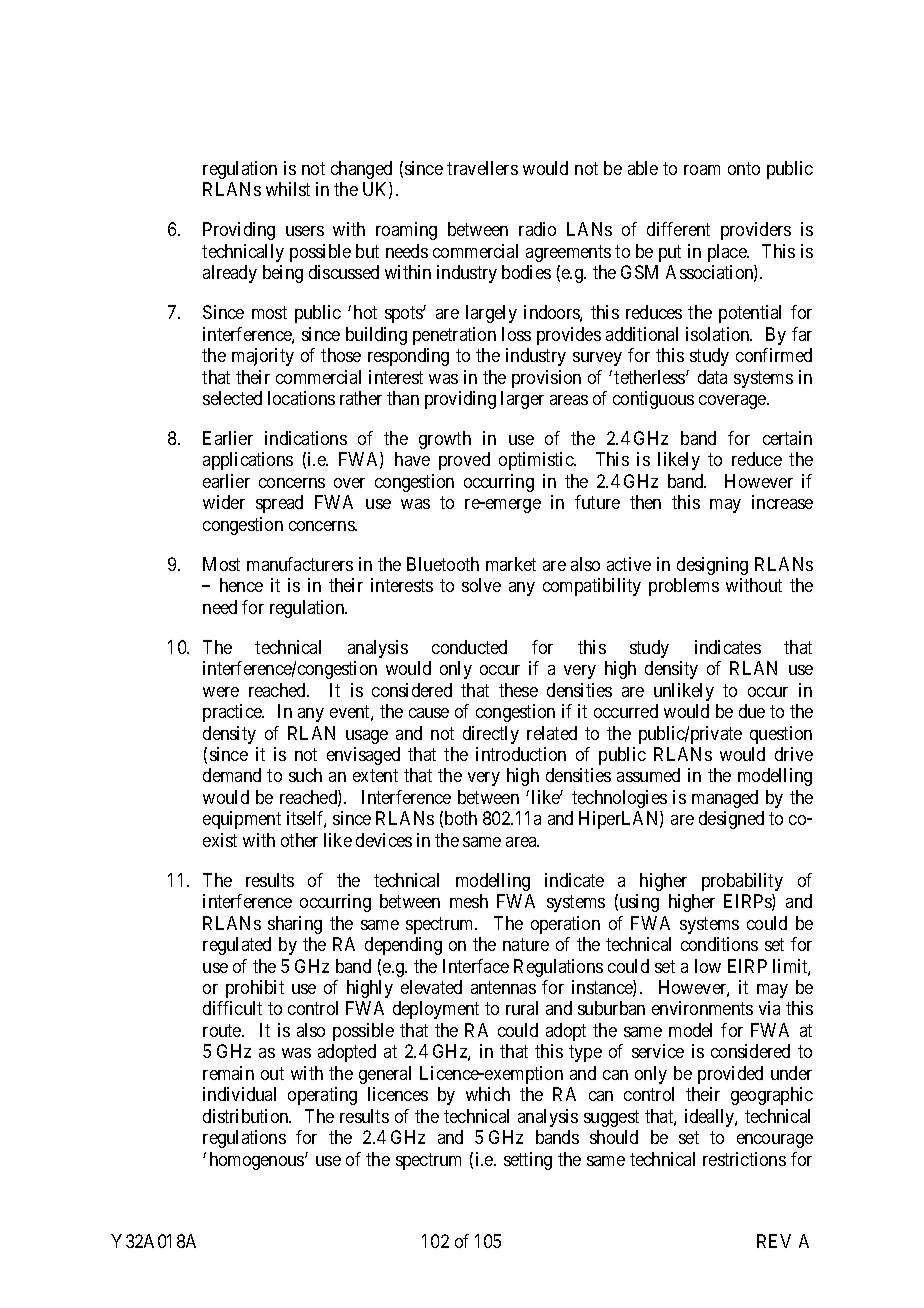 Image resolution: width=924 pixels, height=1308 pixels. I want to click on radio, so click(537, 229).
